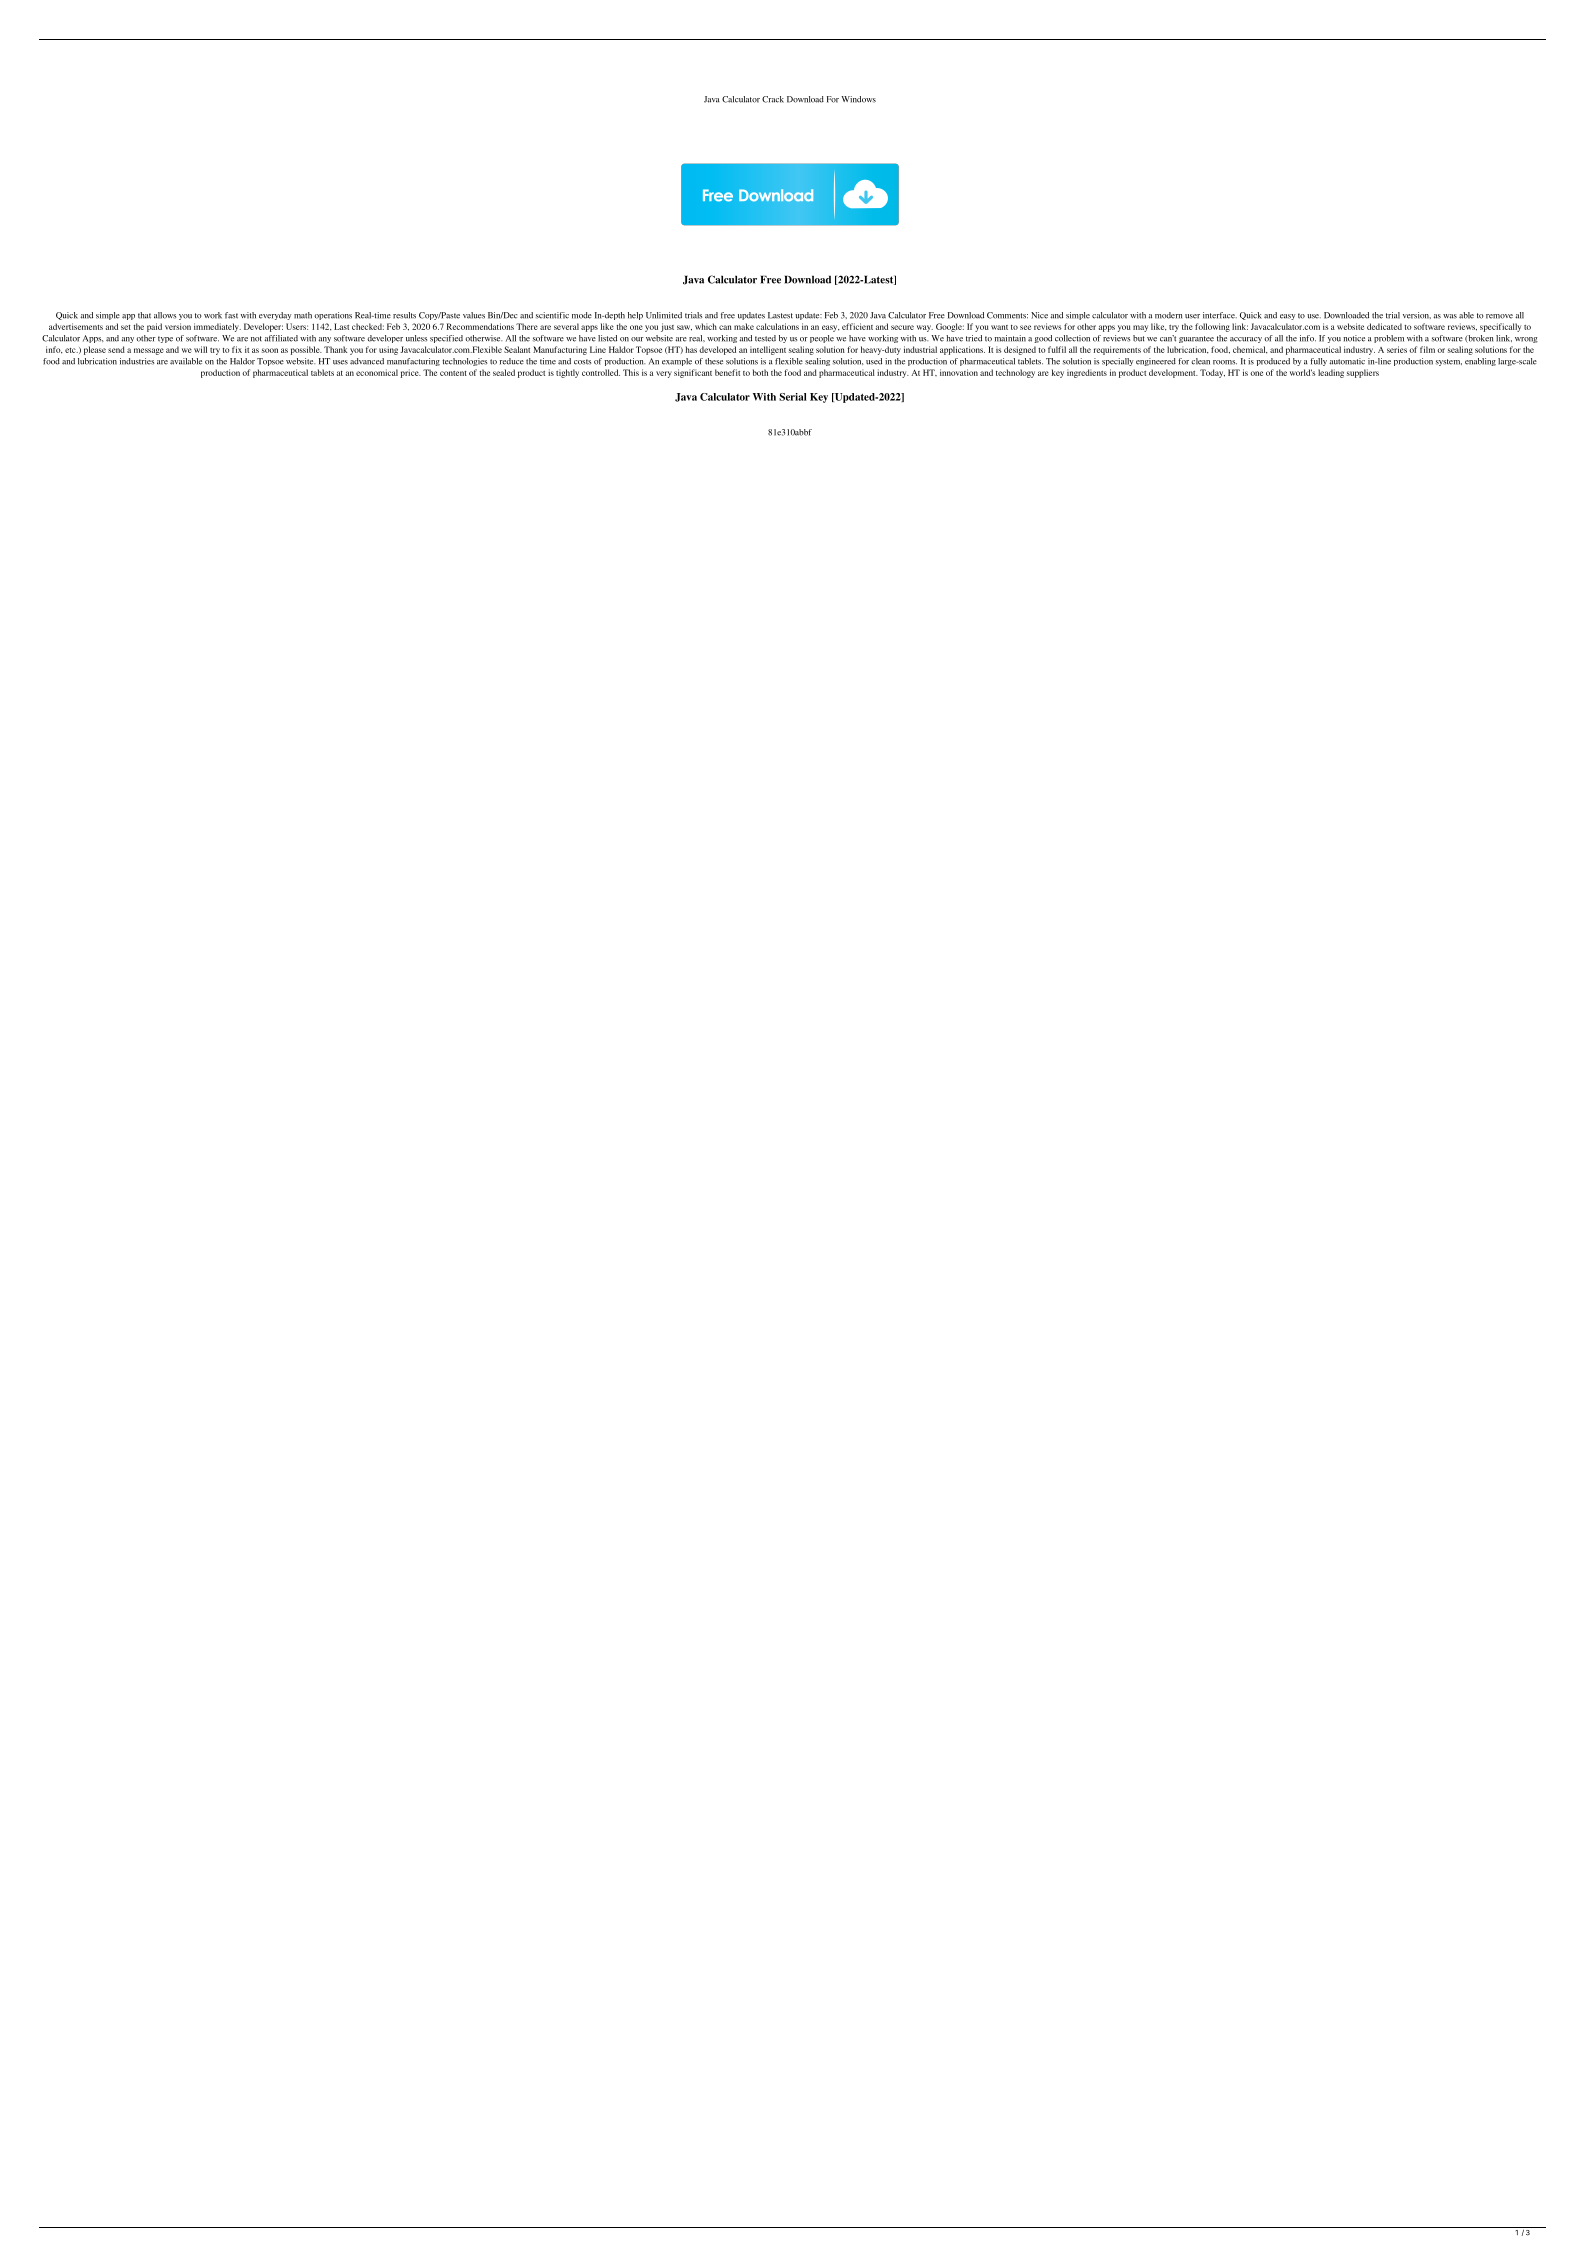 Image resolution: width=1585 pixels, height=2254 pixels. Describe the element at coordinates (773, 99) in the screenshot. I see `Crack` at that location.
